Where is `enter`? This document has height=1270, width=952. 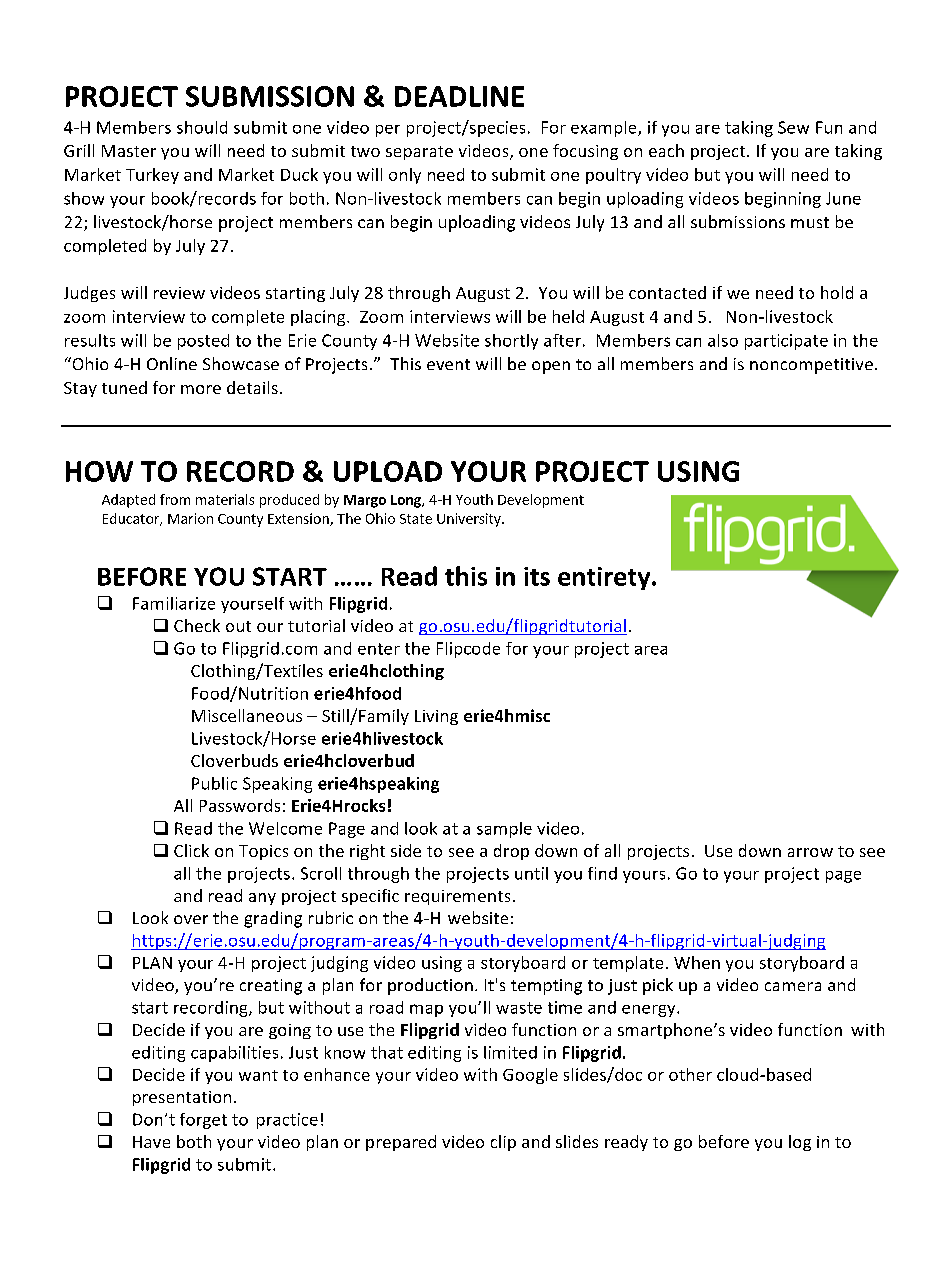 enter is located at coordinates (379, 649).
